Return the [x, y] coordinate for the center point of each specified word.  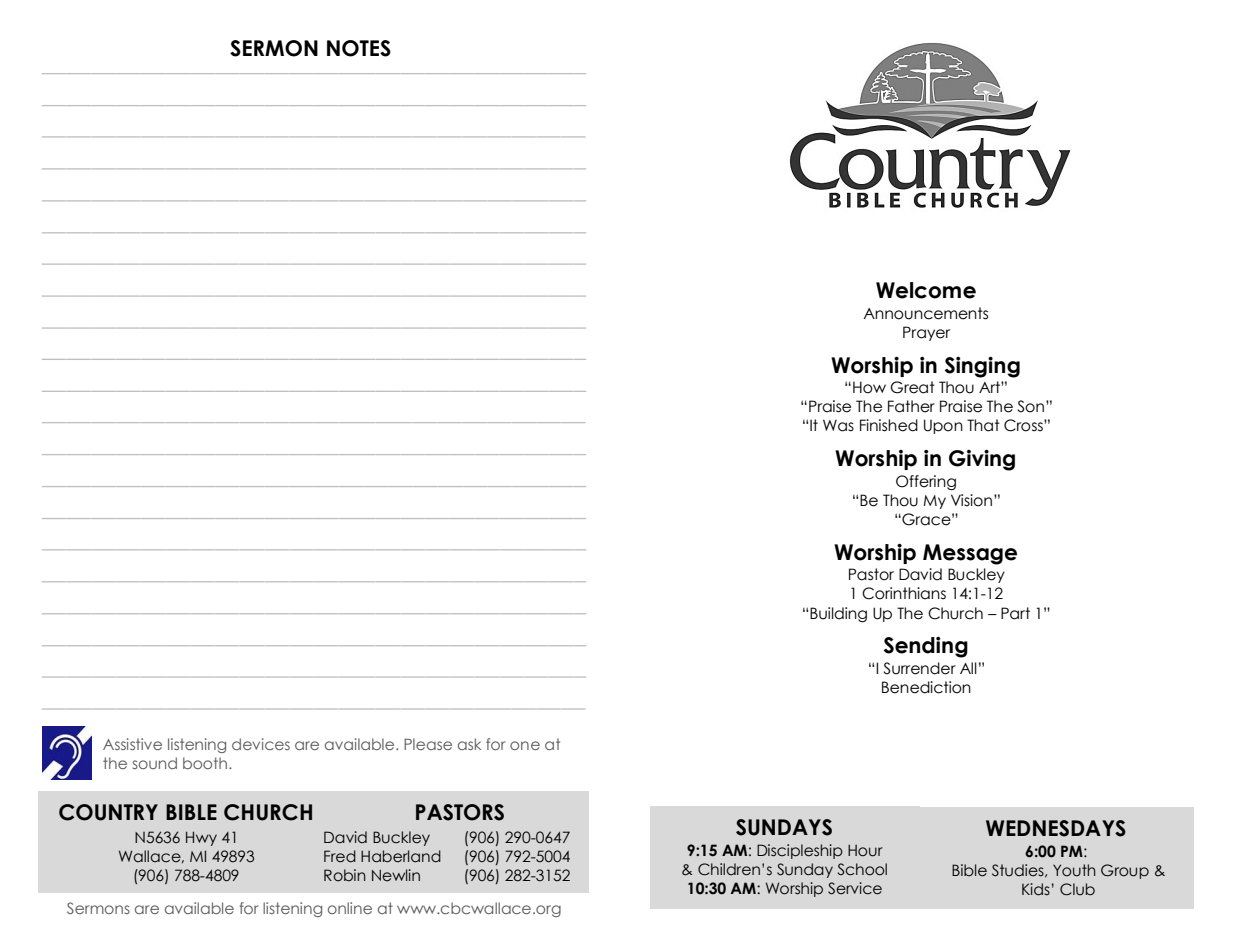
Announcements [925, 313]
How [869, 387]
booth [205, 763]
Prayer [926, 333]
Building [838, 614]
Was [838, 425]
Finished [889, 425]
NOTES [359, 48]
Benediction [926, 687]
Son [1032, 406]
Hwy [201, 838]
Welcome [926, 290]
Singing [982, 367]
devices [261, 744]
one [525, 745]
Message [970, 554]
